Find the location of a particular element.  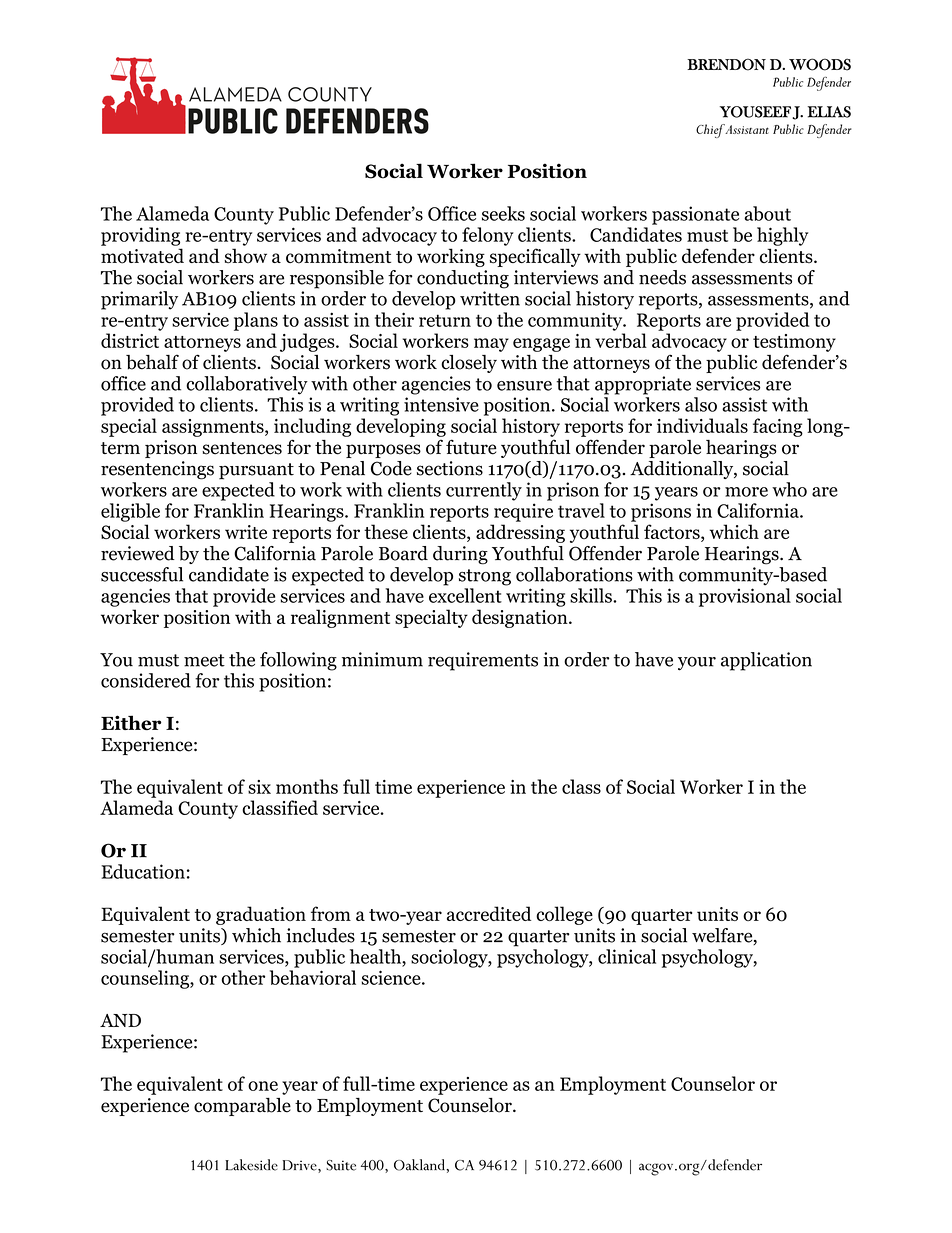

testimony is located at coordinates (794, 343).
